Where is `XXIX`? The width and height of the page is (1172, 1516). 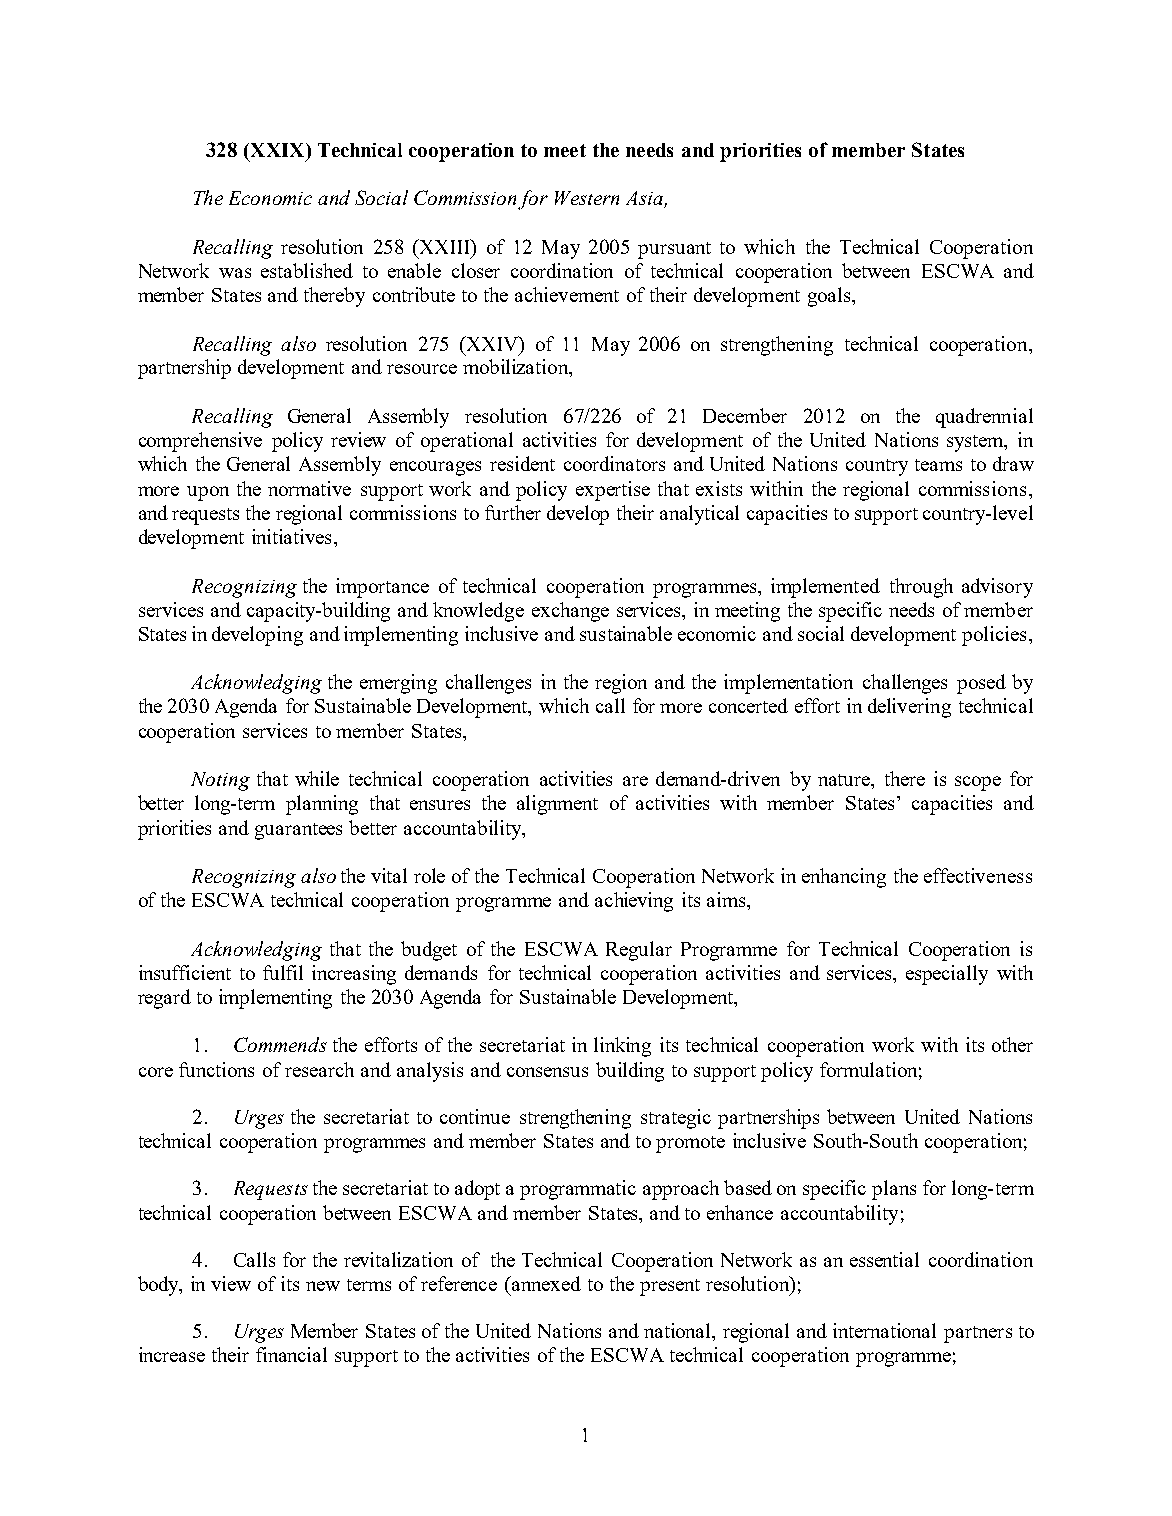
XXIX is located at coordinates (277, 150).
